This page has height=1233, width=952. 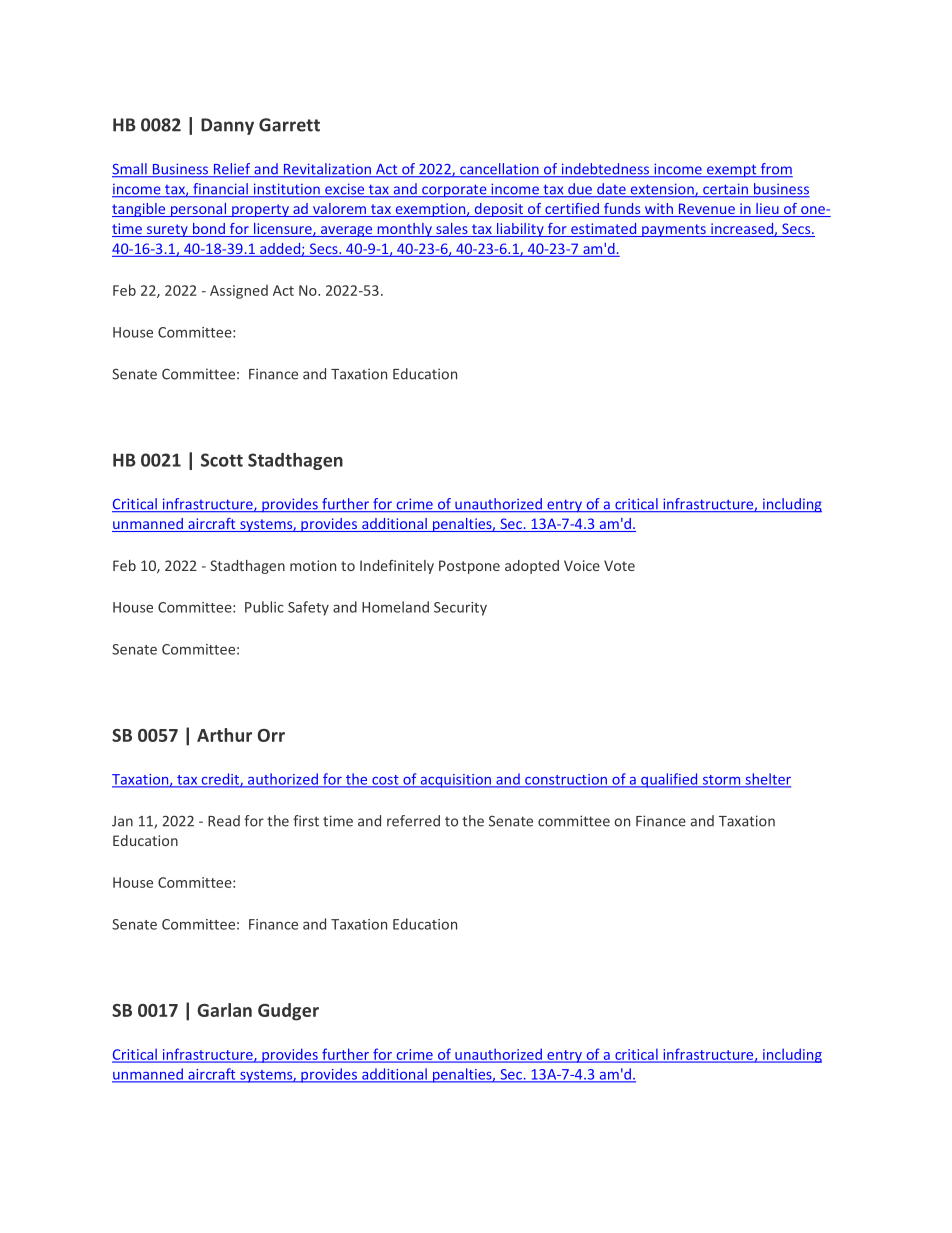 I want to click on Scott, so click(x=222, y=460).
